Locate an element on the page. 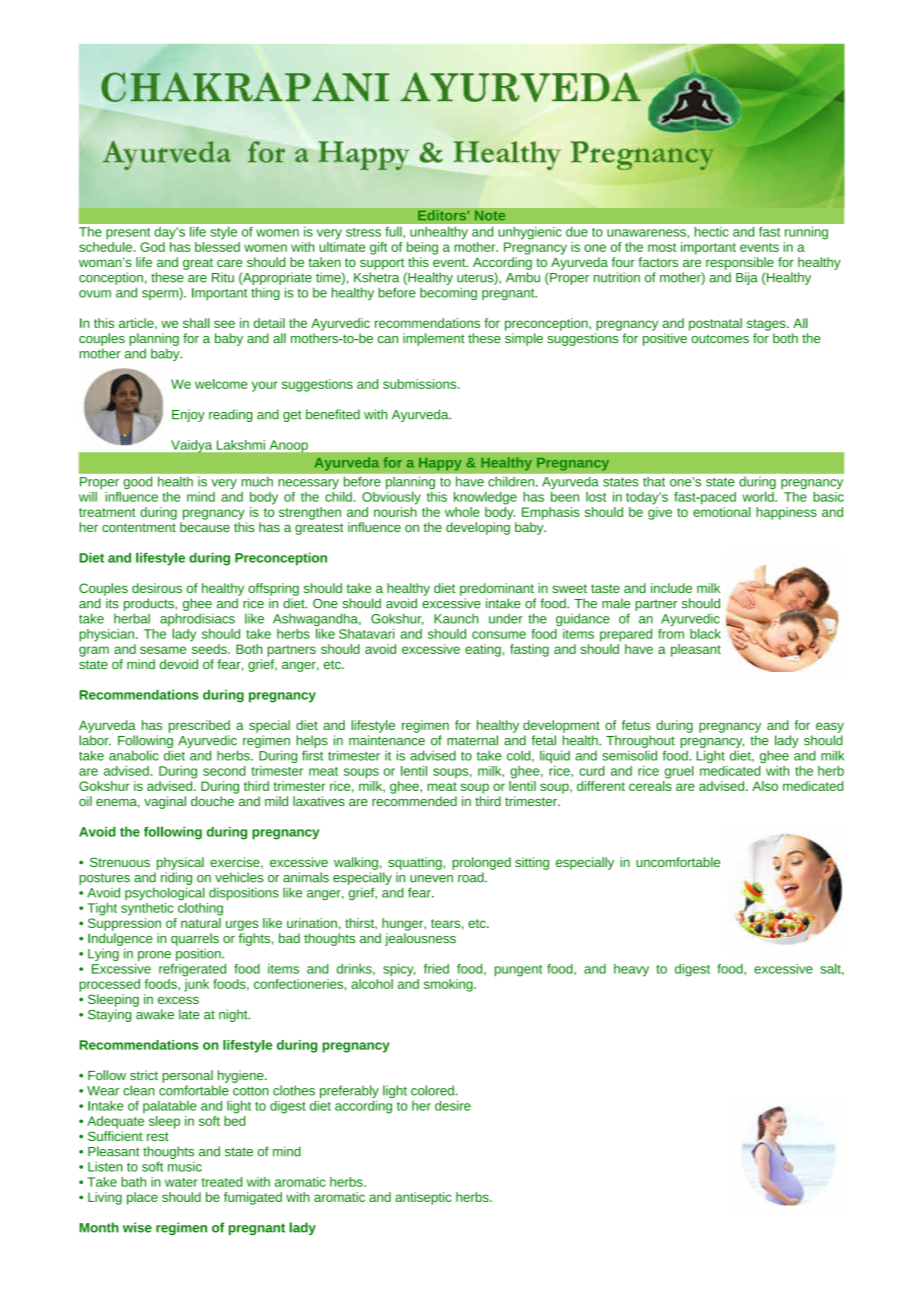 The width and height of the document is (924, 1308). being is located at coordinates (422, 248).
